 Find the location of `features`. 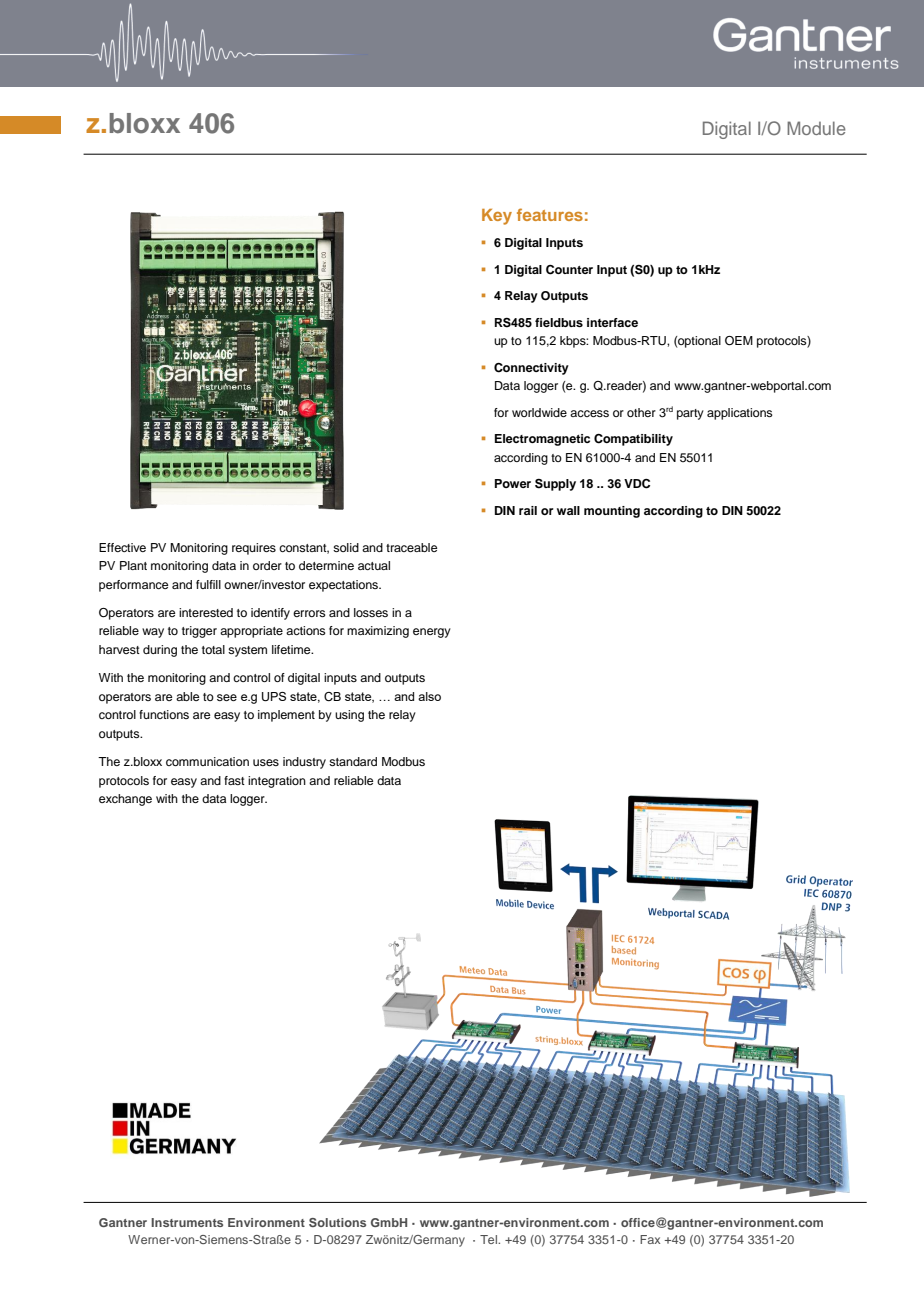

features is located at coordinates (550, 214).
